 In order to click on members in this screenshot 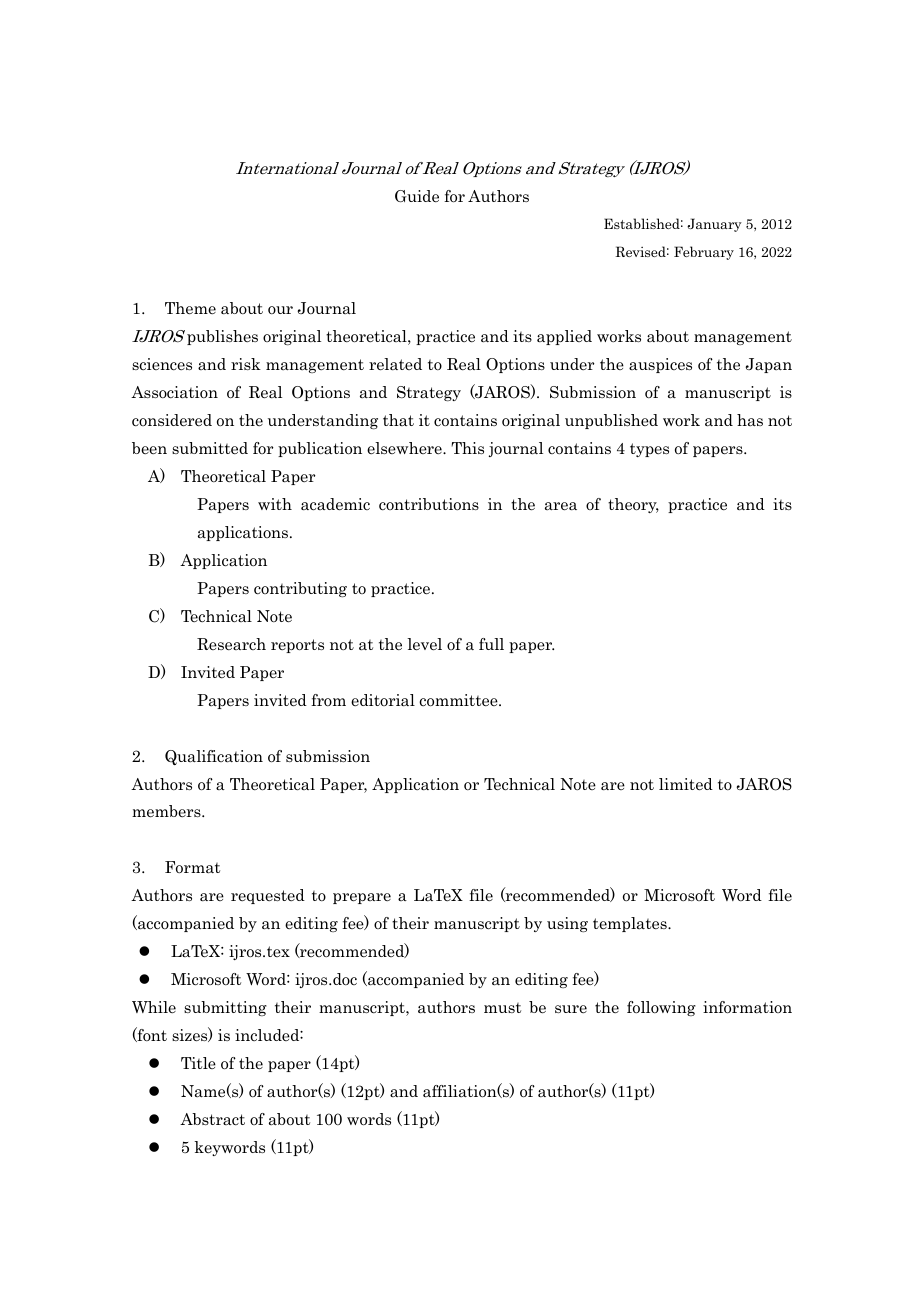, I will do `click(167, 811)`.
